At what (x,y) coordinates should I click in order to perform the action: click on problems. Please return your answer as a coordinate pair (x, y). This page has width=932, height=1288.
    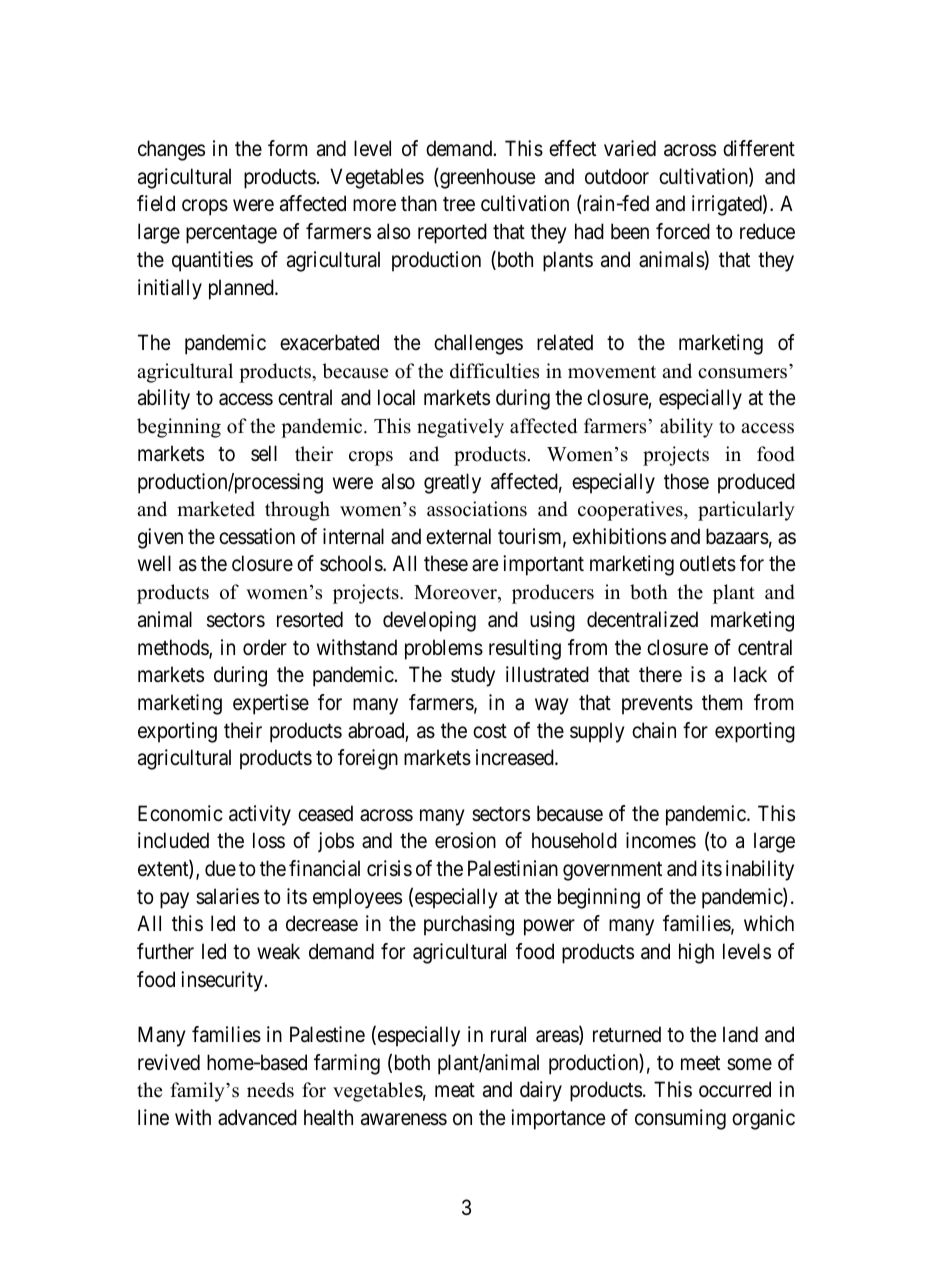
    Looking at the image, I should click on (444, 649).
